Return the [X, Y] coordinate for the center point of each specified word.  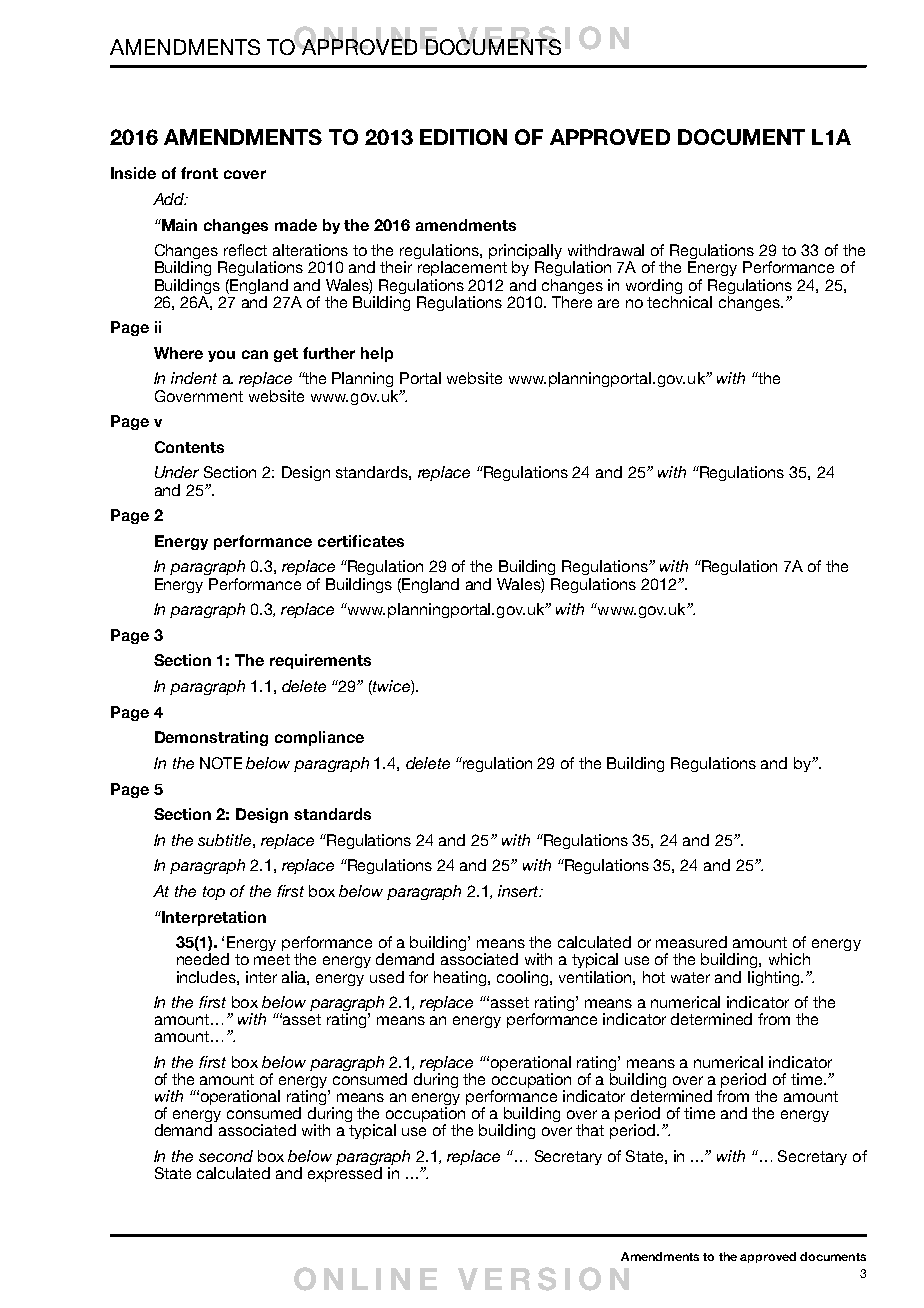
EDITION [463, 137]
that [590, 1130]
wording [654, 286]
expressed [345, 1174]
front [199, 173]
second [226, 1156]
